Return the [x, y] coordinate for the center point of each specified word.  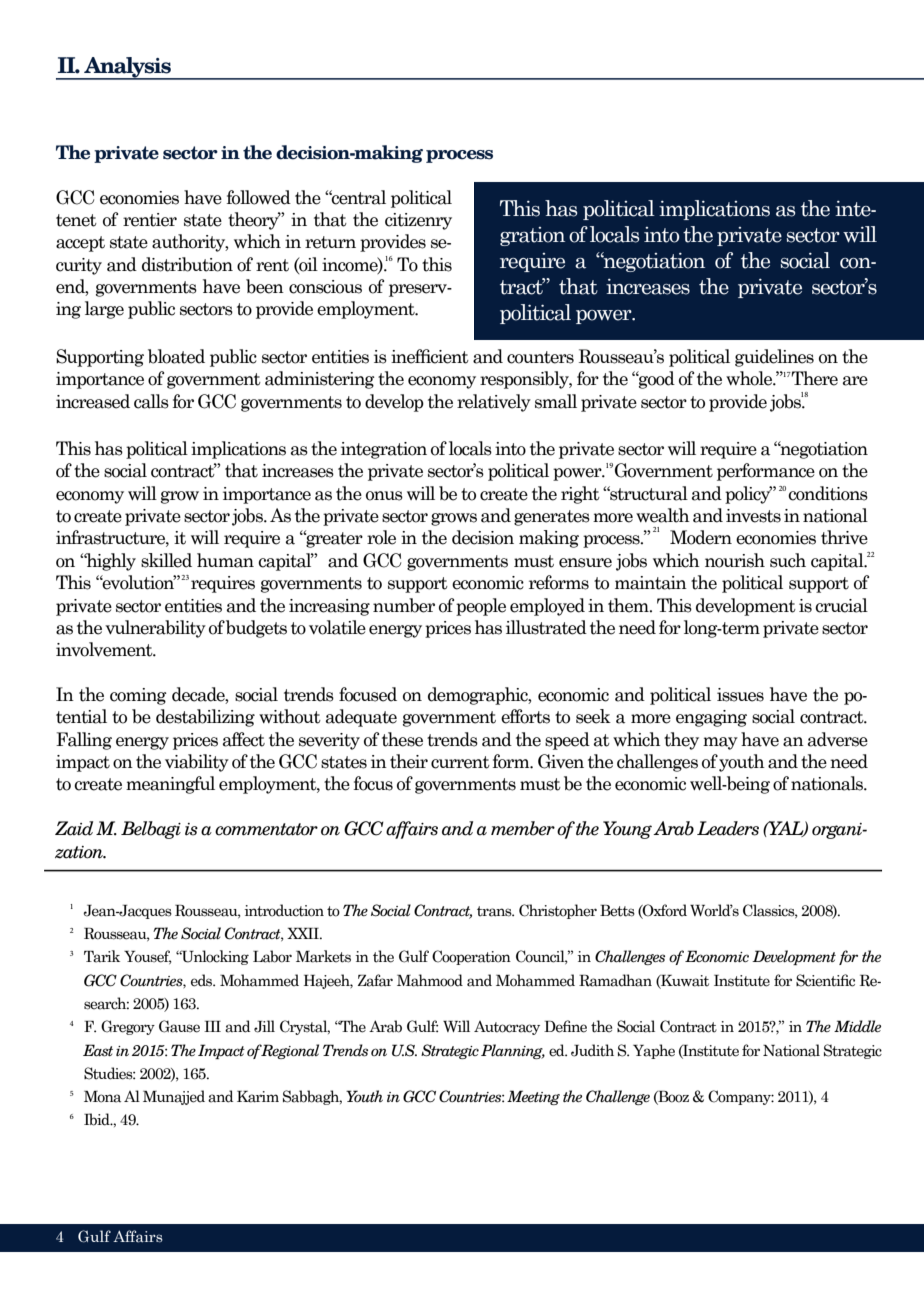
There [814, 378]
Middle [857, 1026]
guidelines [774, 358]
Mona [102, 1097]
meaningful [170, 785]
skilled [166, 560]
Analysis [127, 68]
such [788, 560]
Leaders [728, 828]
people [481, 607]
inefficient [430, 356]
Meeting [533, 1097]
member [523, 828]
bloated [176, 356]
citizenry [418, 221]
